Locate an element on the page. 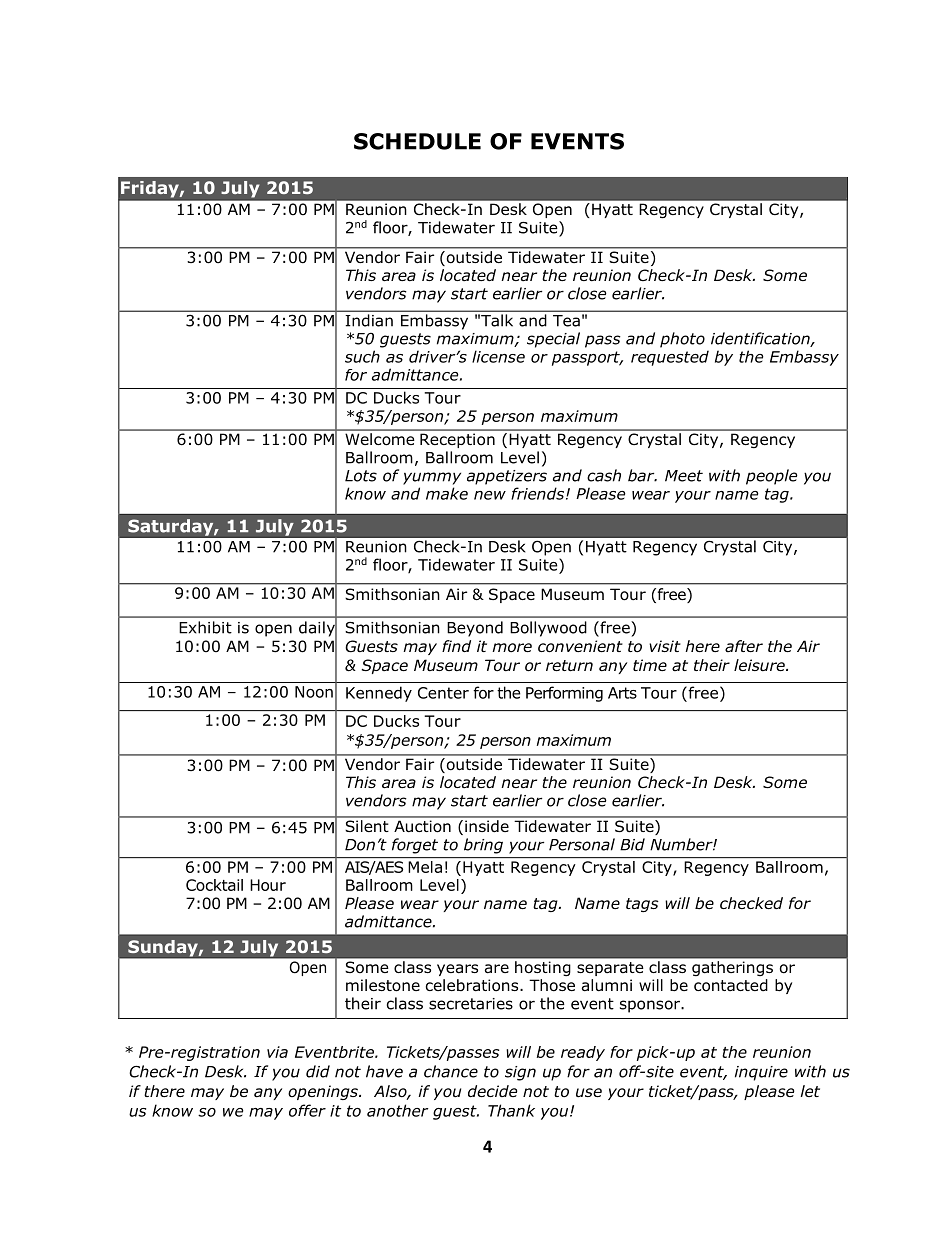 This document has height=1233, width=952. sign is located at coordinates (520, 1073).
